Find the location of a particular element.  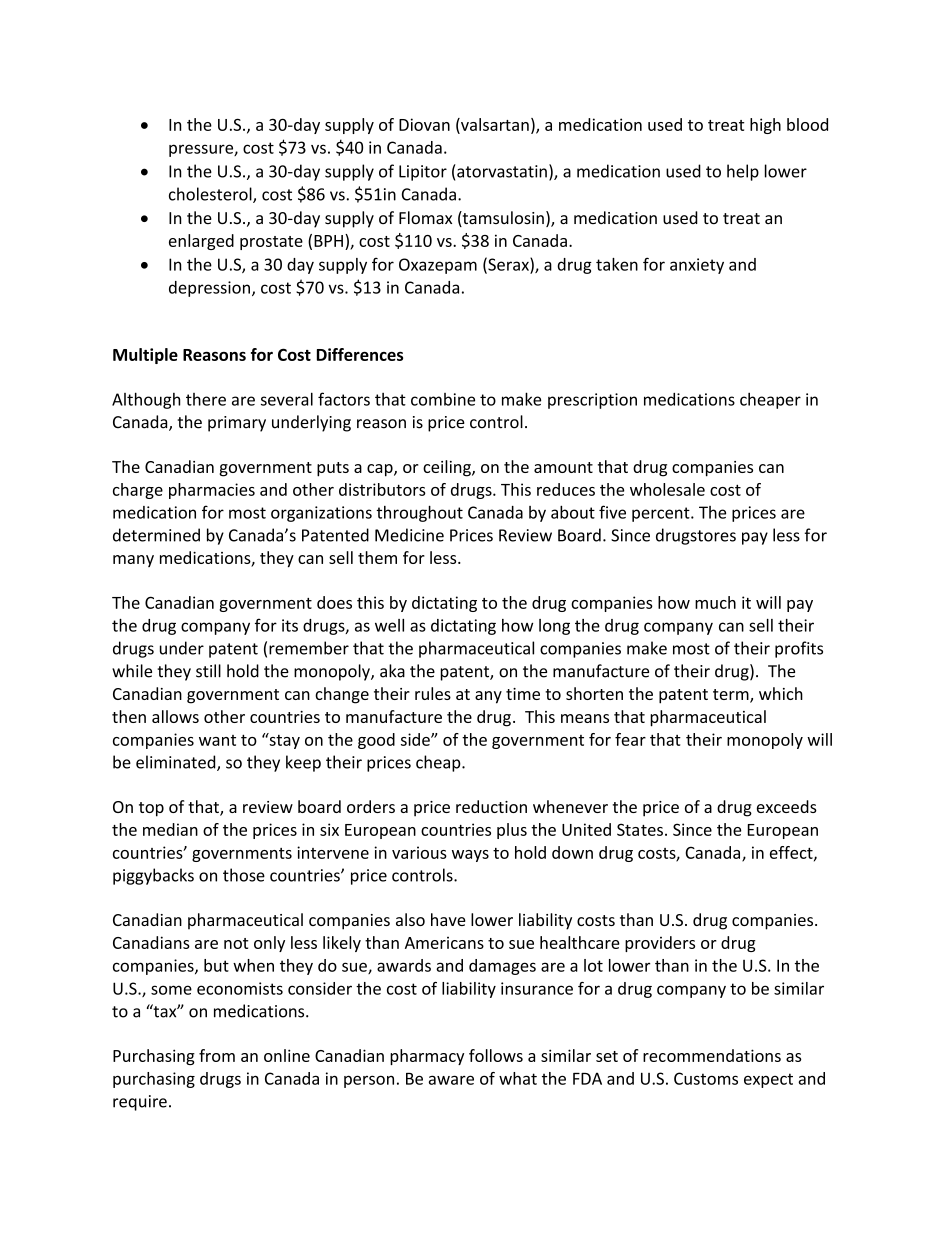

atorvastatin is located at coordinates (501, 171).
